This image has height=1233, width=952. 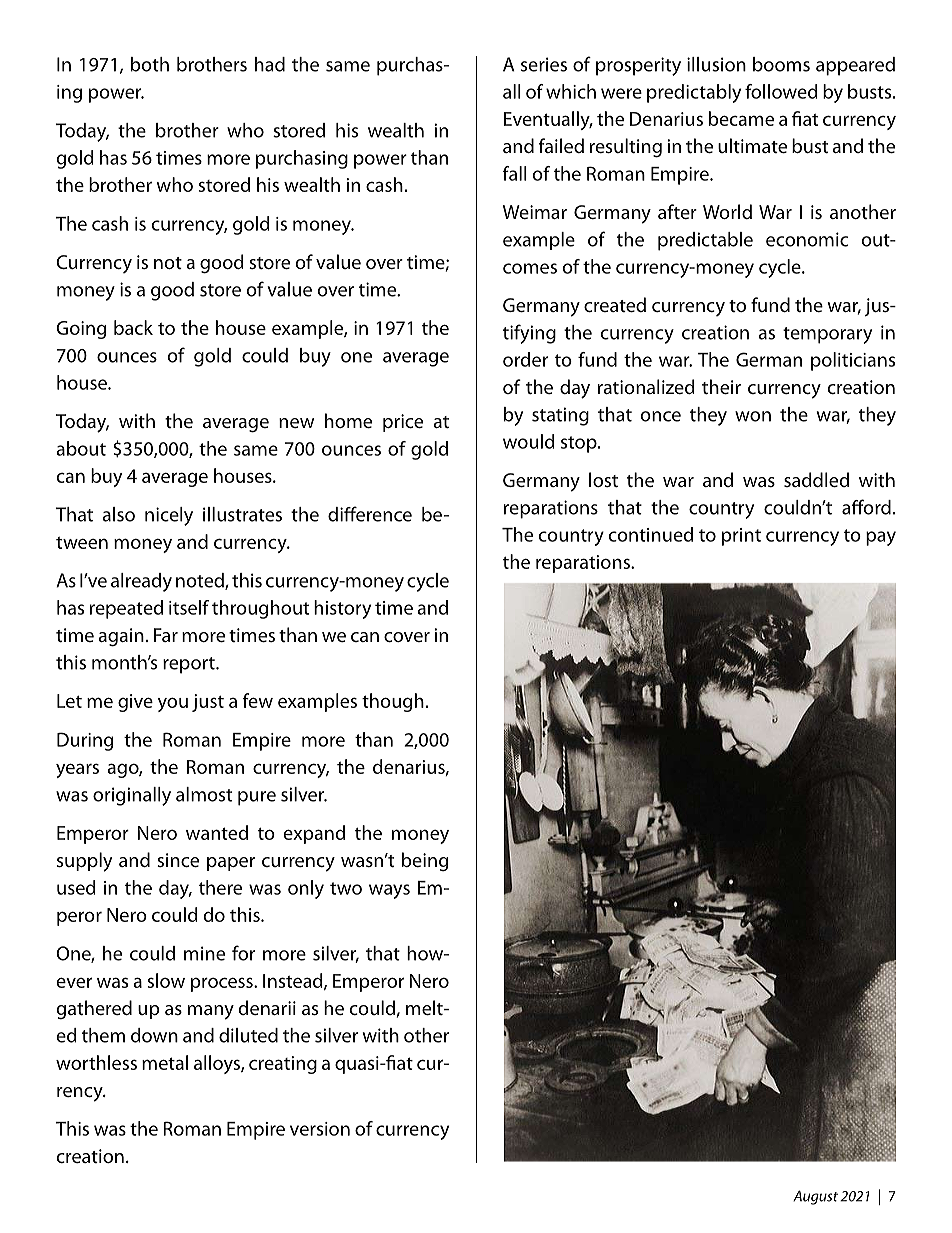 What do you see at coordinates (393, 702) in the image?
I see `though` at bounding box center [393, 702].
